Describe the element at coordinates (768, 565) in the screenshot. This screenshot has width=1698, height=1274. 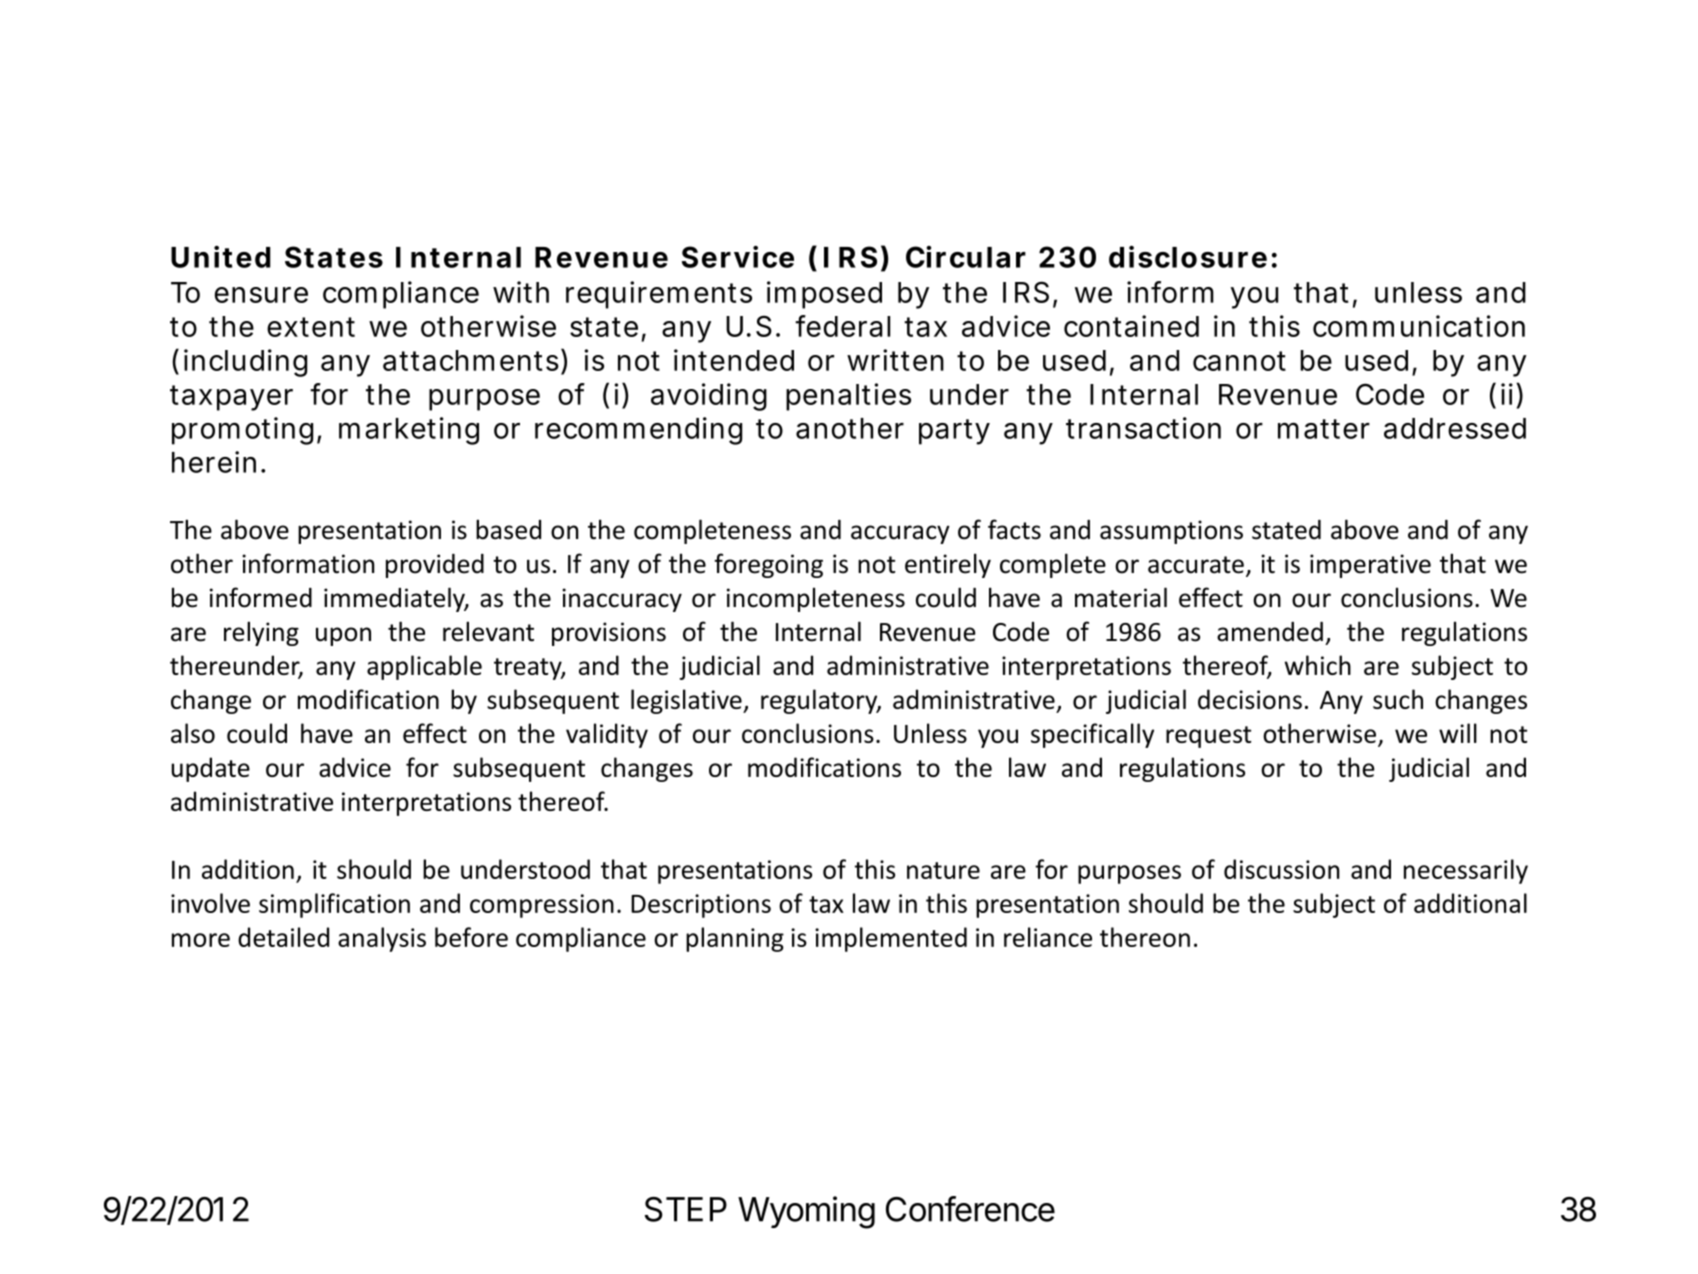
I see `foregoing` at that location.
